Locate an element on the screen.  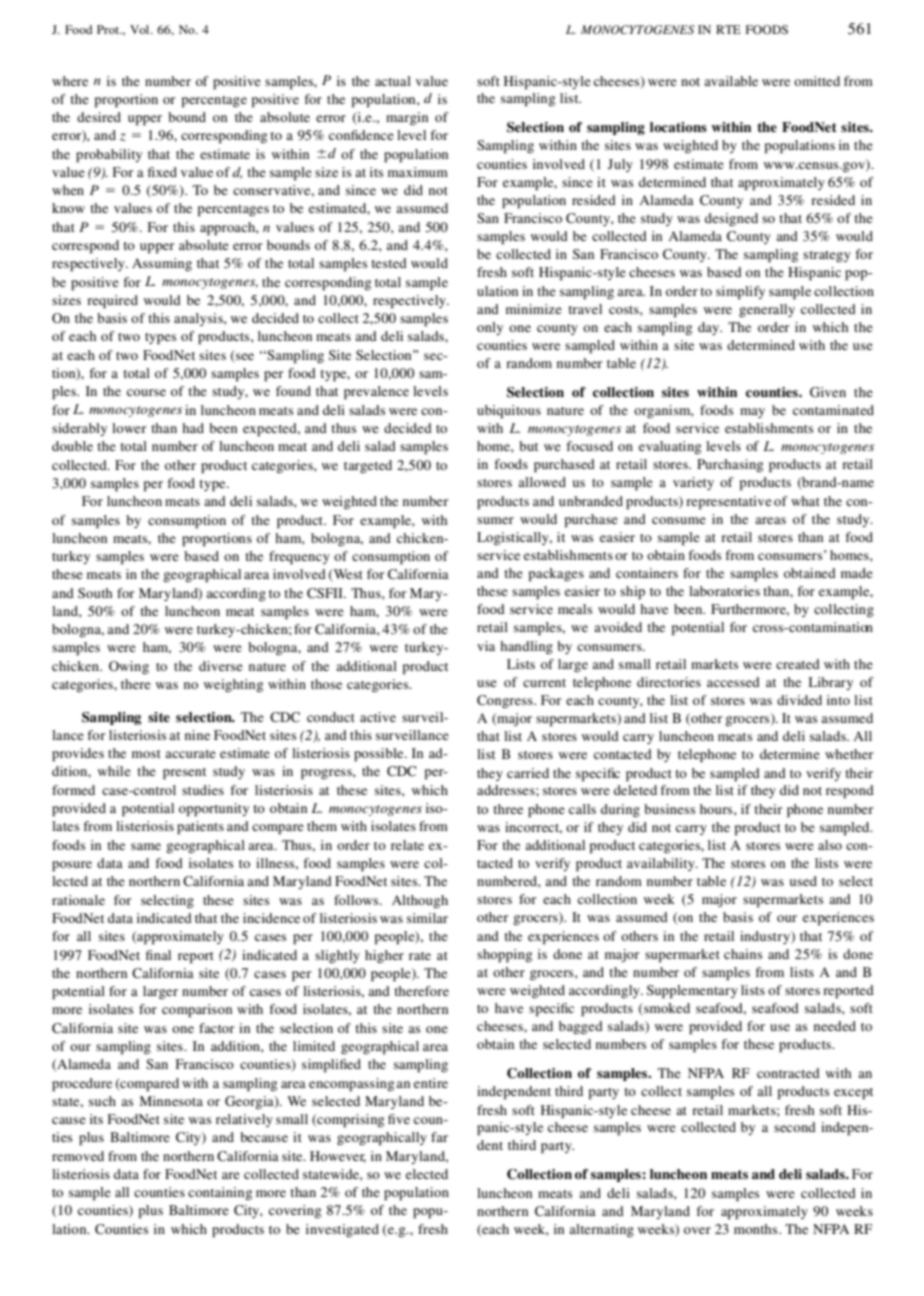
generally is located at coordinates (767, 310).
